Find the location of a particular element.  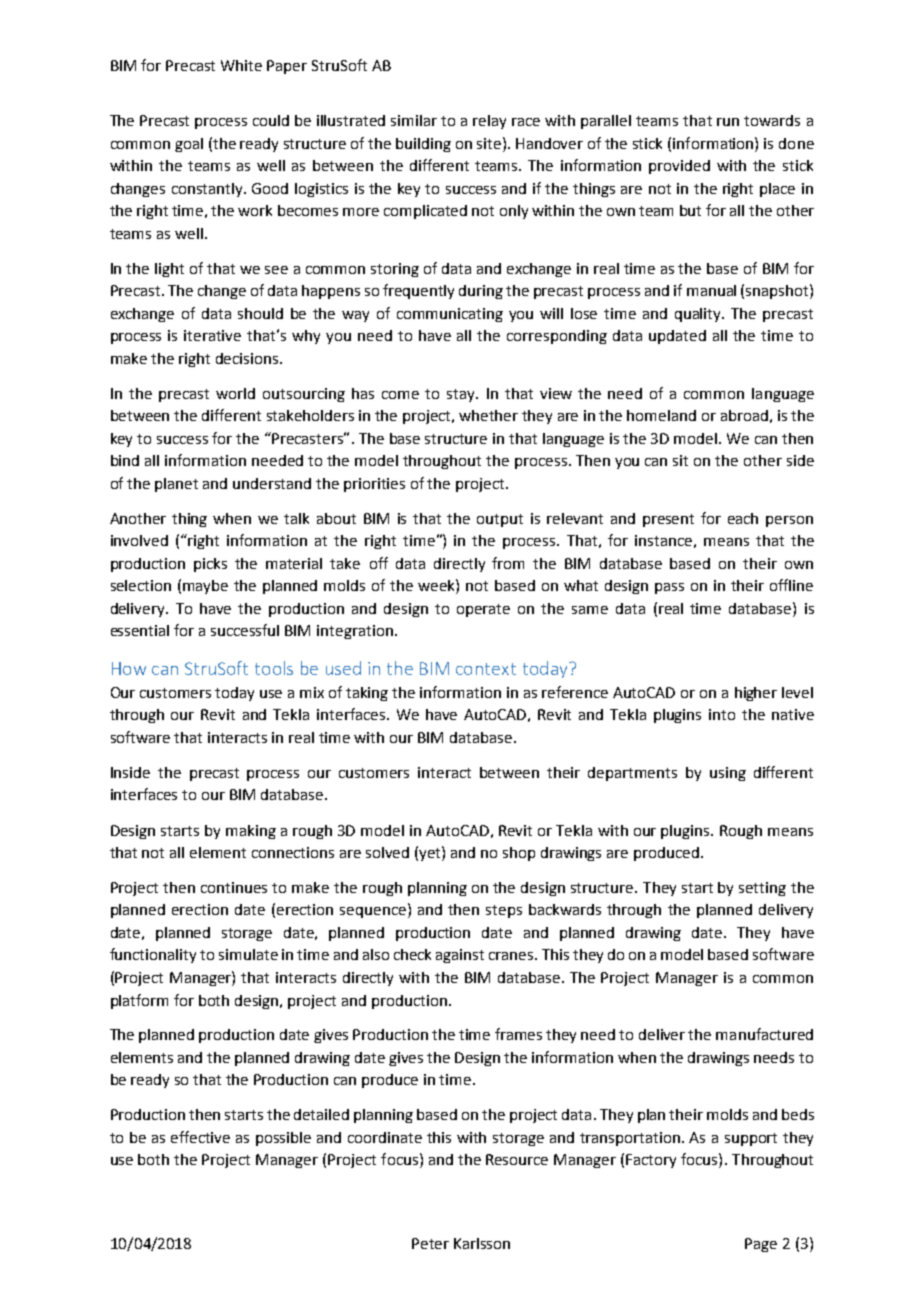

run is located at coordinates (728, 122).
